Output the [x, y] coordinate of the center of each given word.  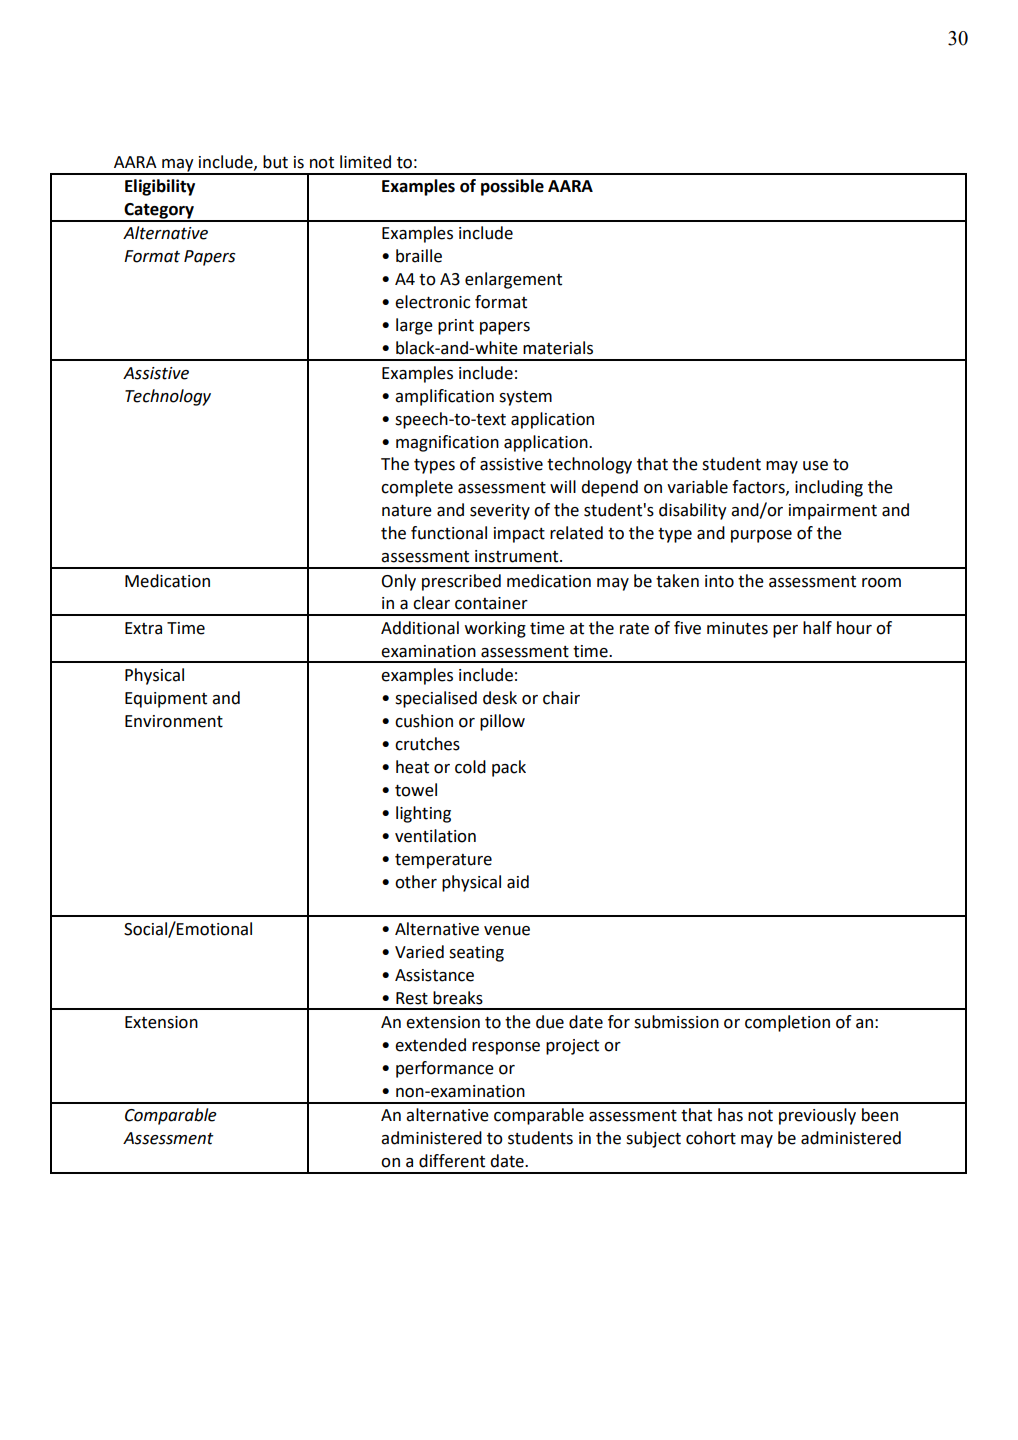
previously [817, 1116]
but [275, 162]
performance [445, 1069]
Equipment [166, 700]
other [416, 882]
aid [518, 882]
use [815, 466]
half [817, 628]
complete [417, 488]
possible [512, 187]
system [525, 398]
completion [787, 1023]
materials [558, 348]
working [495, 629]
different [452, 1161]
